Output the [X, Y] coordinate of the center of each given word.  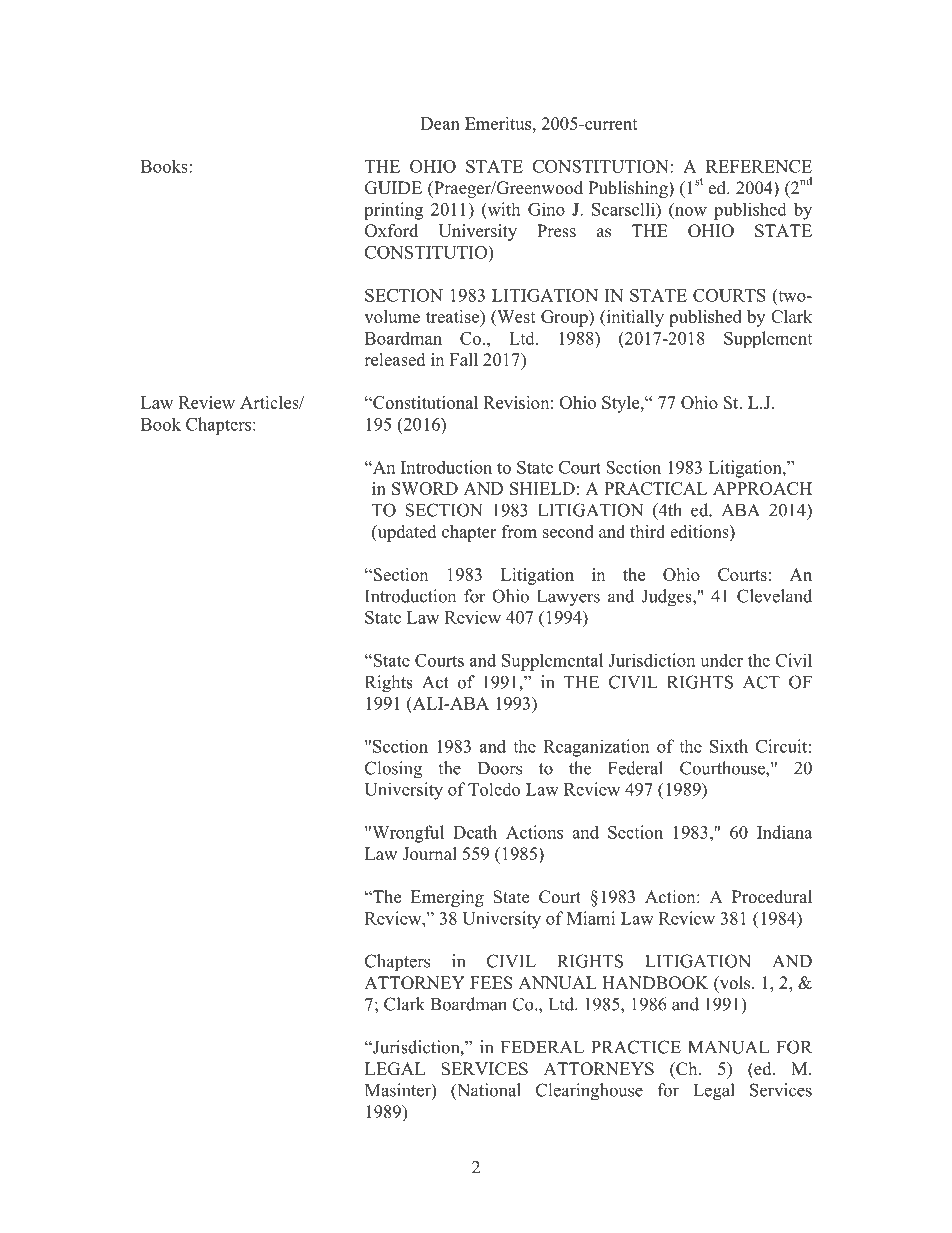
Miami [590, 918]
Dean [440, 123]
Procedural [772, 897]
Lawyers [568, 598]
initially [634, 318]
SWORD [425, 488]
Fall [464, 359]
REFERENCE [759, 166]
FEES [491, 983]
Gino [546, 209]
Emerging [447, 898]
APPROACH [762, 488]
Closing [393, 770]
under [721, 660]
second [568, 531]
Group [565, 318]
